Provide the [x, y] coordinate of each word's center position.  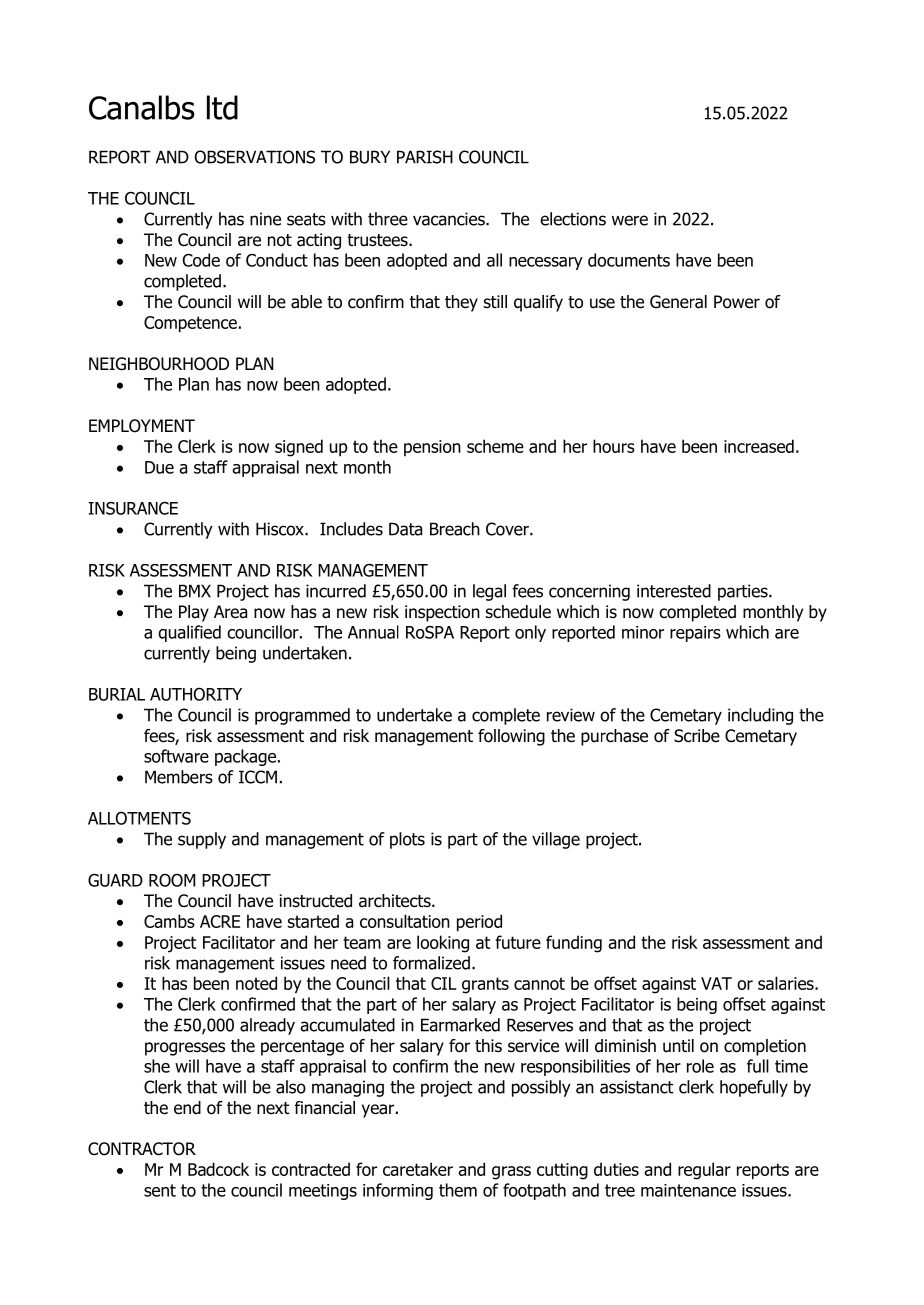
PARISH [425, 157]
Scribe [697, 736]
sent [160, 1190]
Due [159, 467]
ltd [222, 107]
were [630, 220]
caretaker [418, 1169]
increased [759, 446]
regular [704, 1171]
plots [407, 840]
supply [202, 840]
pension [432, 448]
